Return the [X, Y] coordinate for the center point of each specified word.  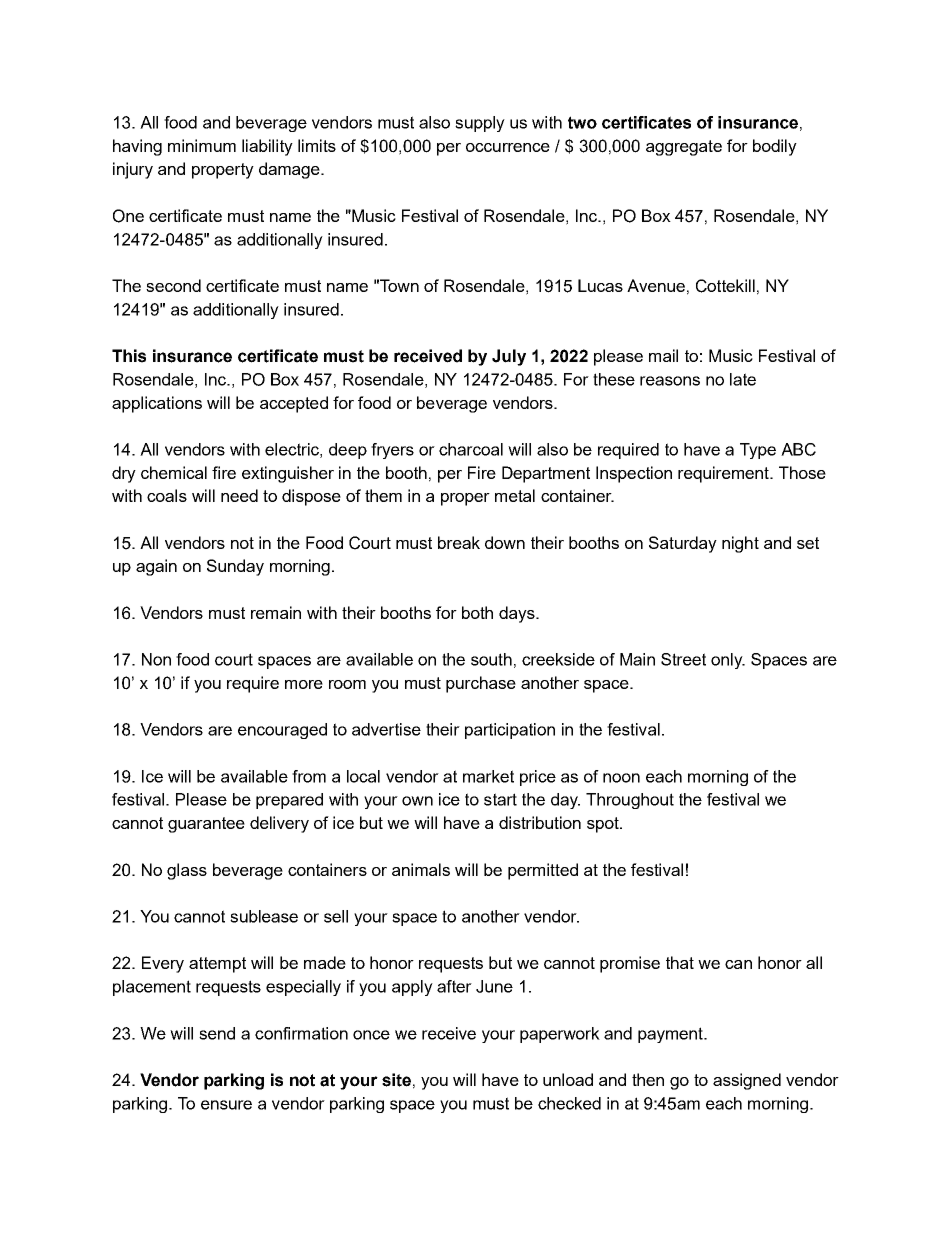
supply [480, 124]
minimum [202, 145]
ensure [226, 1105]
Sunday [235, 567]
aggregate [684, 148]
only [728, 661]
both [477, 612]
